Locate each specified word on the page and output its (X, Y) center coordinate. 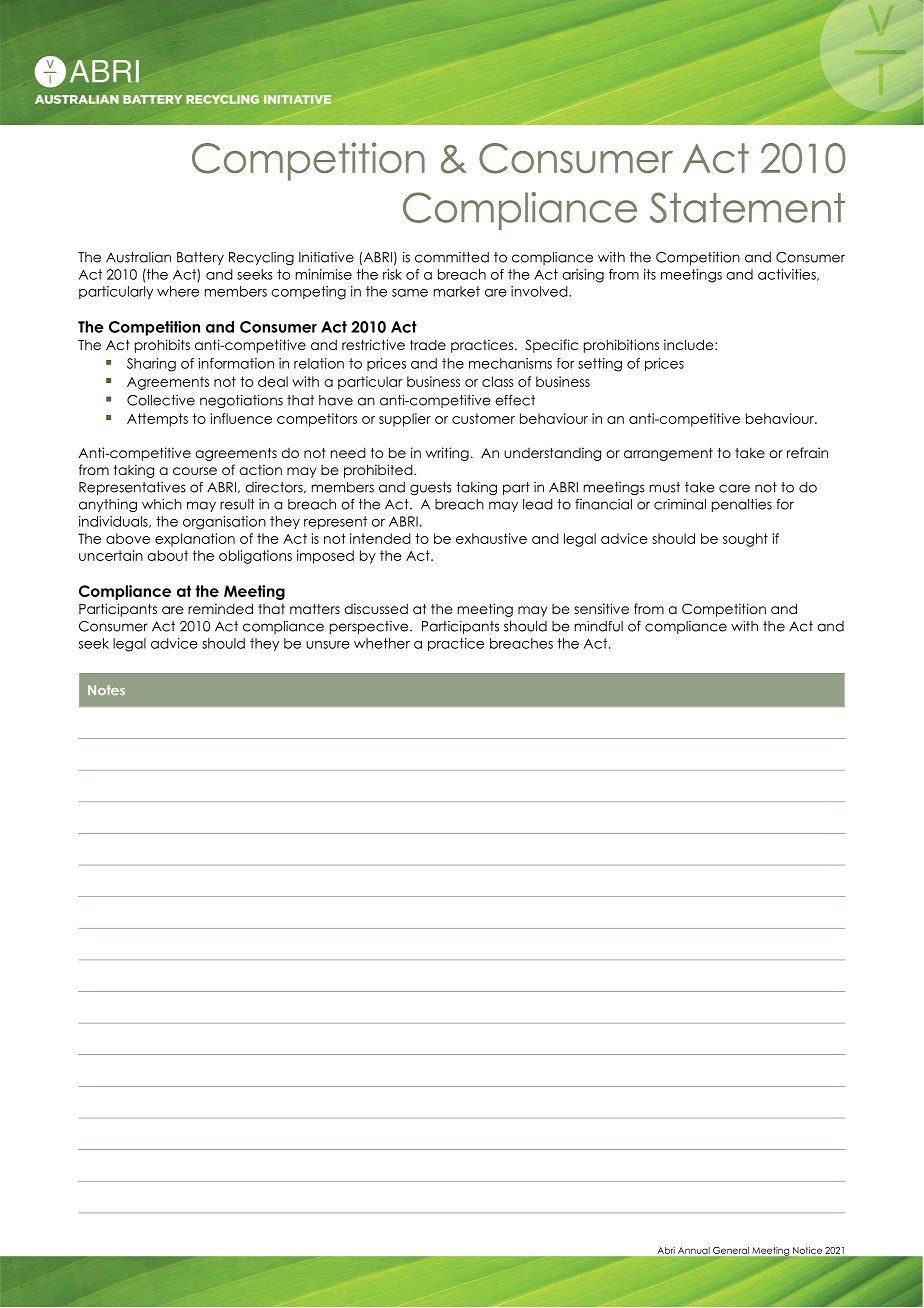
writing (447, 454)
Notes (106, 690)
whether (382, 643)
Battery (200, 258)
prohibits (162, 346)
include (690, 344)
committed (452, 257)
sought (745, 540)
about (167, 555)
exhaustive (491, 538)
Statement (747, 207)
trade (428, 344)
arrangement (668, 454)
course (195, 471)
